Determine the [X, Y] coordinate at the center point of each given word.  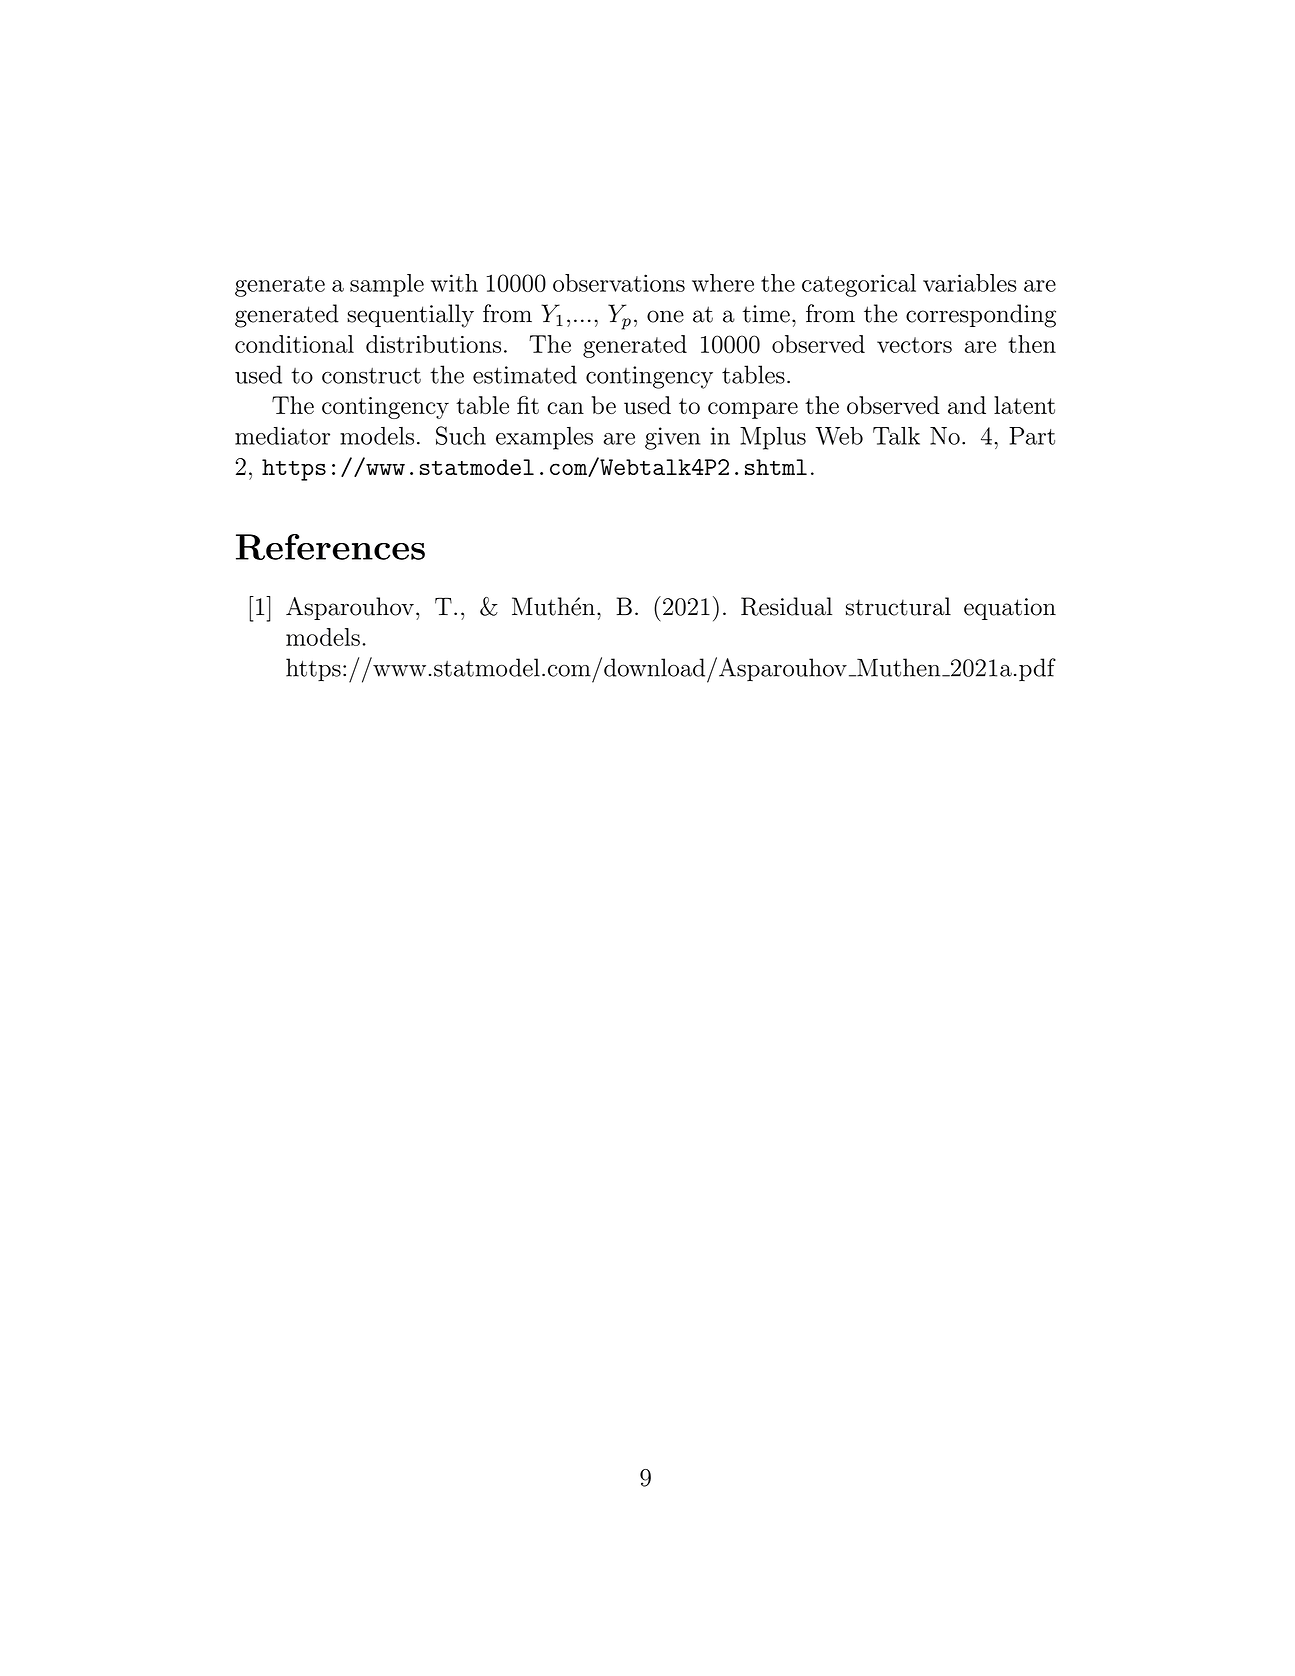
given [672, 438]
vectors [914, 345]
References [330, 547]
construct [371, 376]
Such [461, 435]
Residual [786, 606]
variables [970, 283]
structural [898, 606]
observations [619, 283]
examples [544, 438]
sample [387, 285]
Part [1032, 436]
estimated [525, 374]
